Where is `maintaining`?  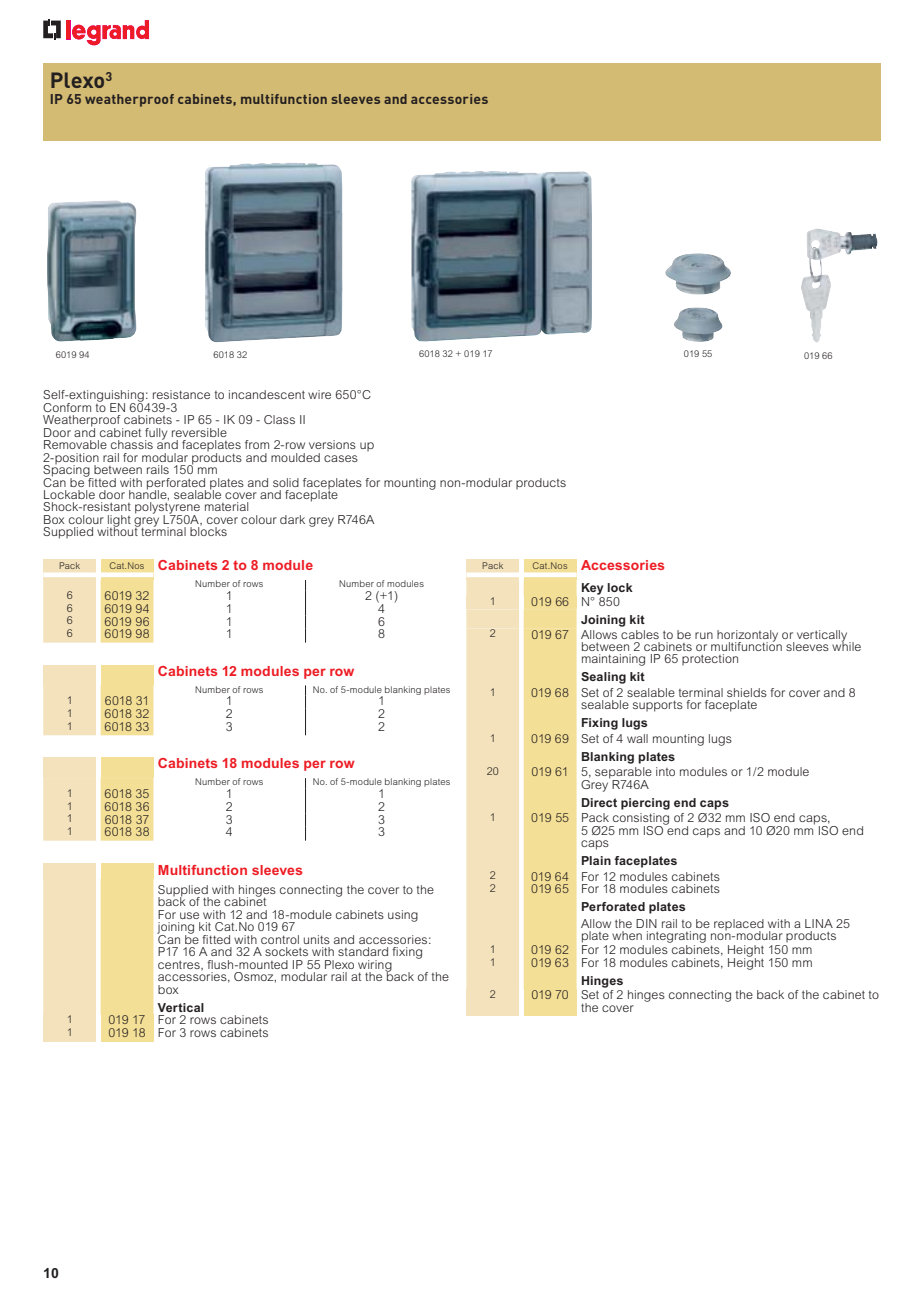 maintaining is located at coordinates (613, 660).
